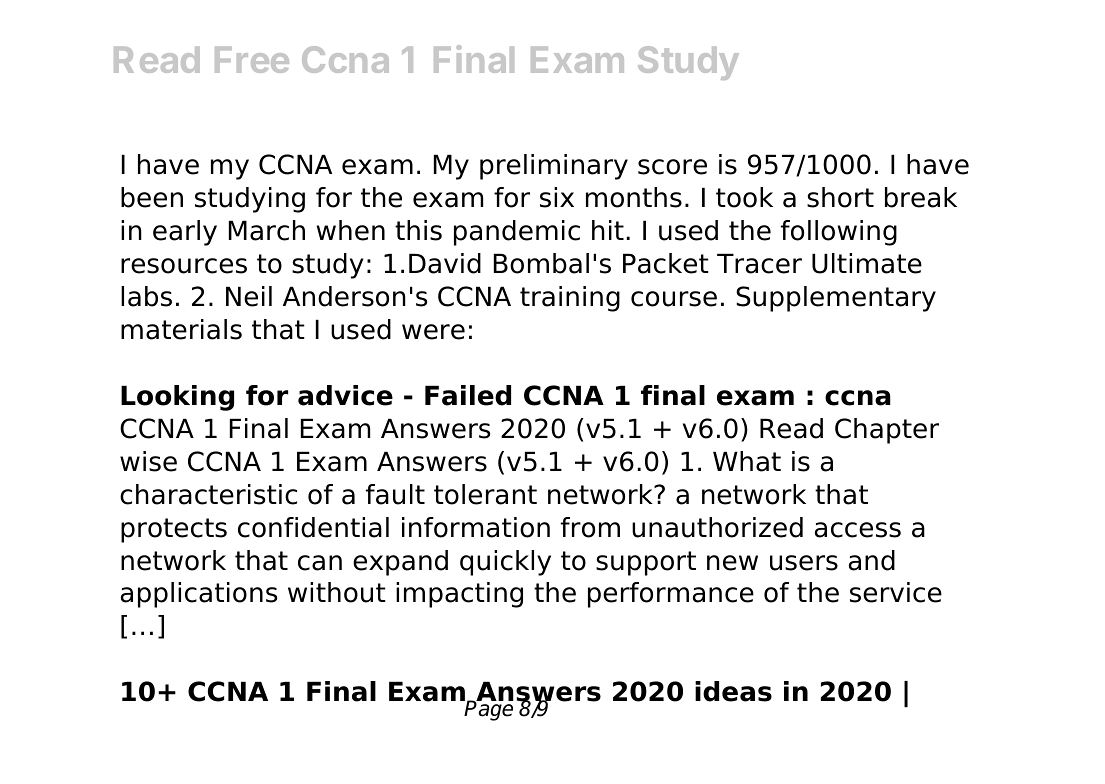 This page has width=1105, height=784. What do you see at coordinates (672, 167) in the page?
I see `score` at bounding box center [672, 167].
